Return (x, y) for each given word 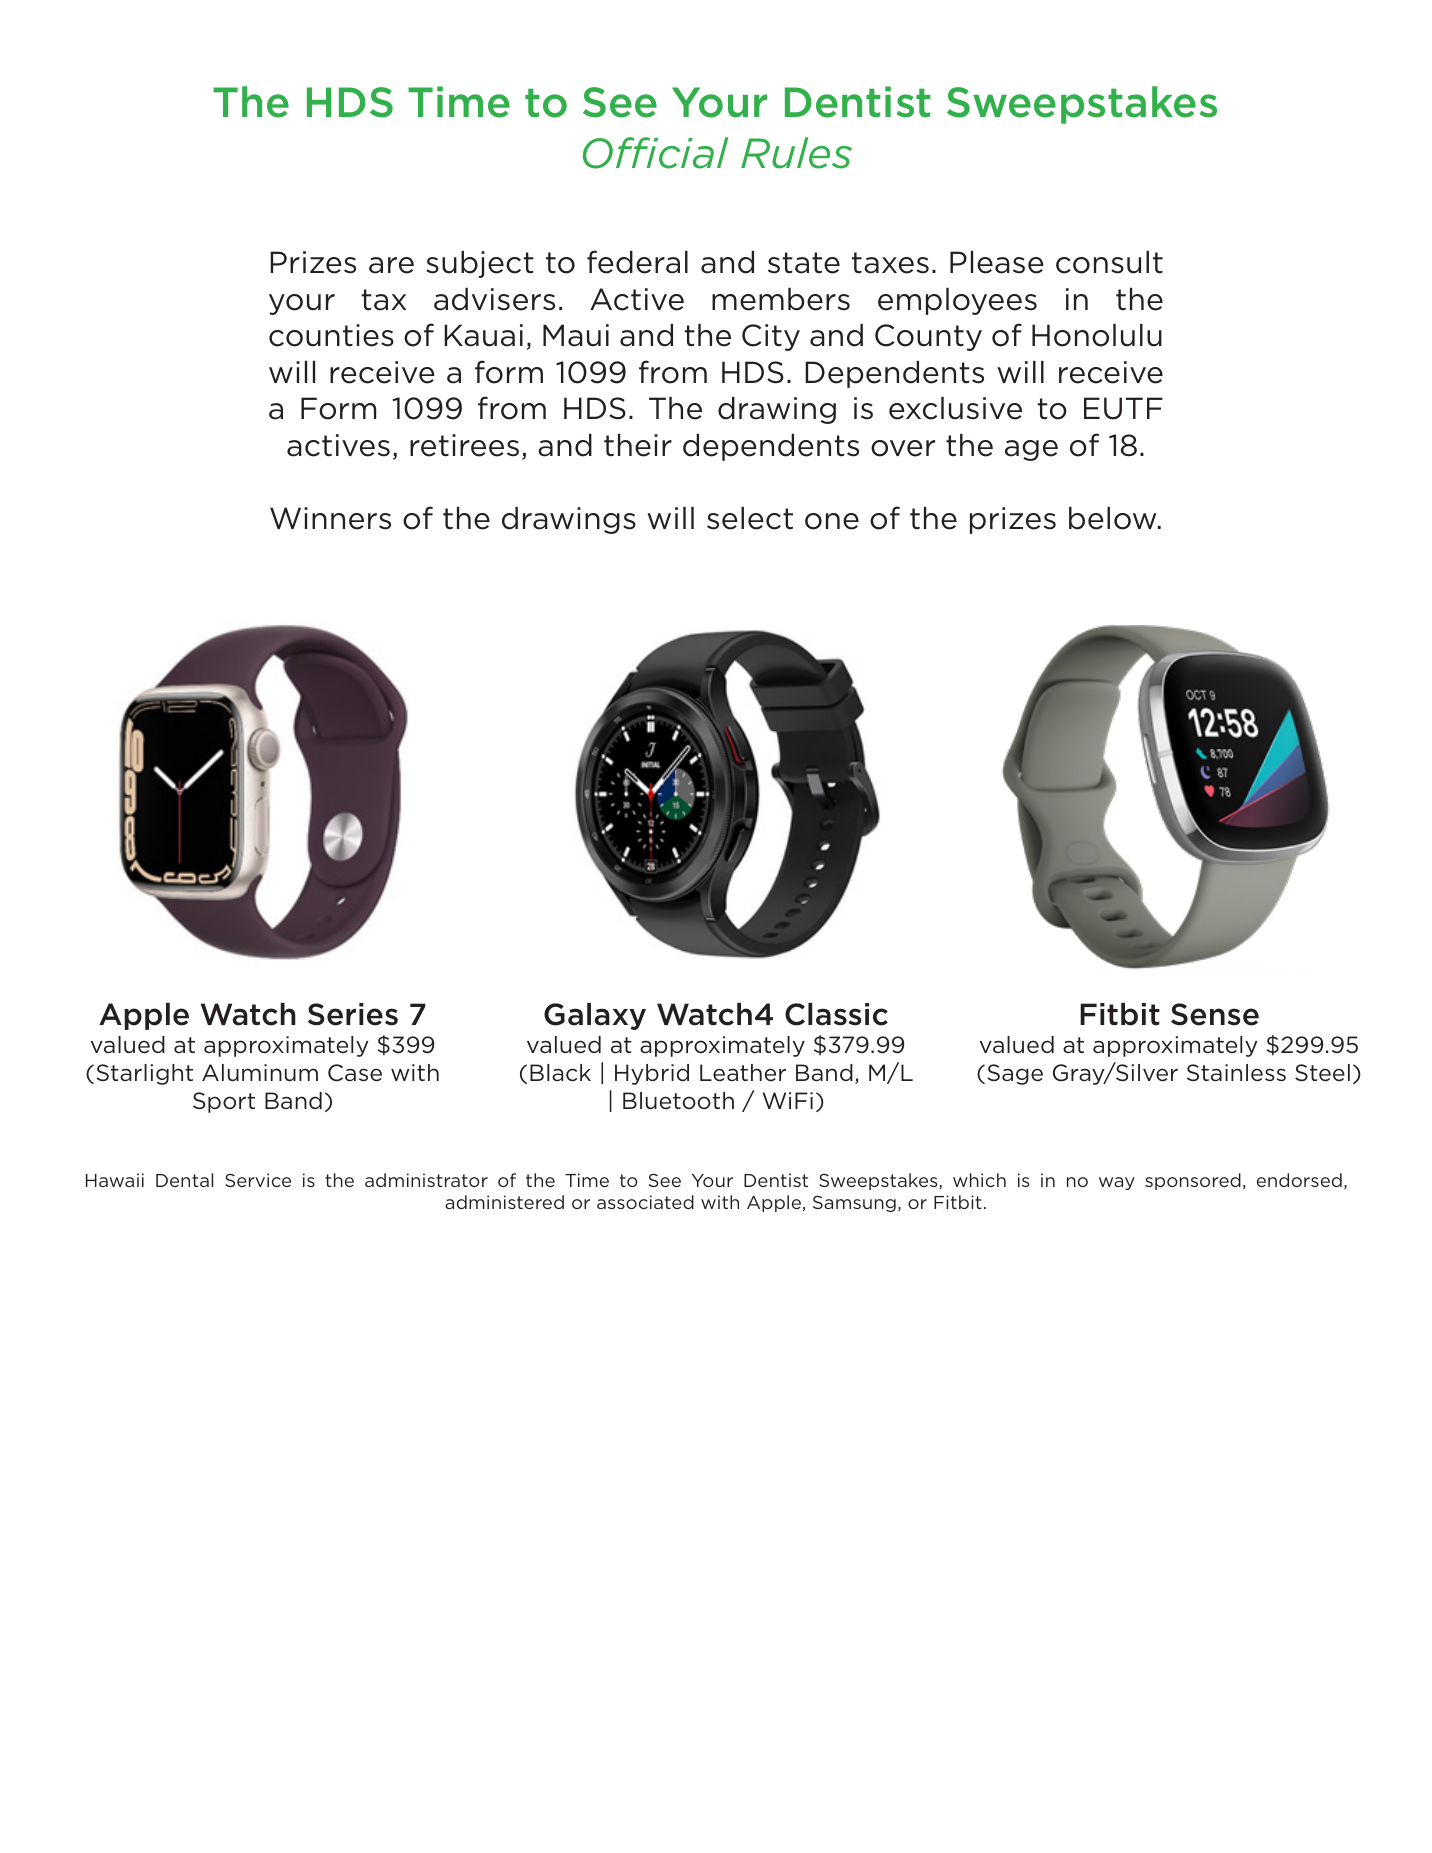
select (750, 518)
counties (331, 335)
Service (258, 1180)
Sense (1215, 1014)
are (391, 265)
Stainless (1236, 1073)
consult (1109, 262)
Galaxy (595, 1016)
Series (353, 1014)
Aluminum (260, 1072)
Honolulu (1097, 335)
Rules (796, 153)
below (1114, 518)
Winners (330, 518)
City (771, 337)
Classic (836, 1014)
